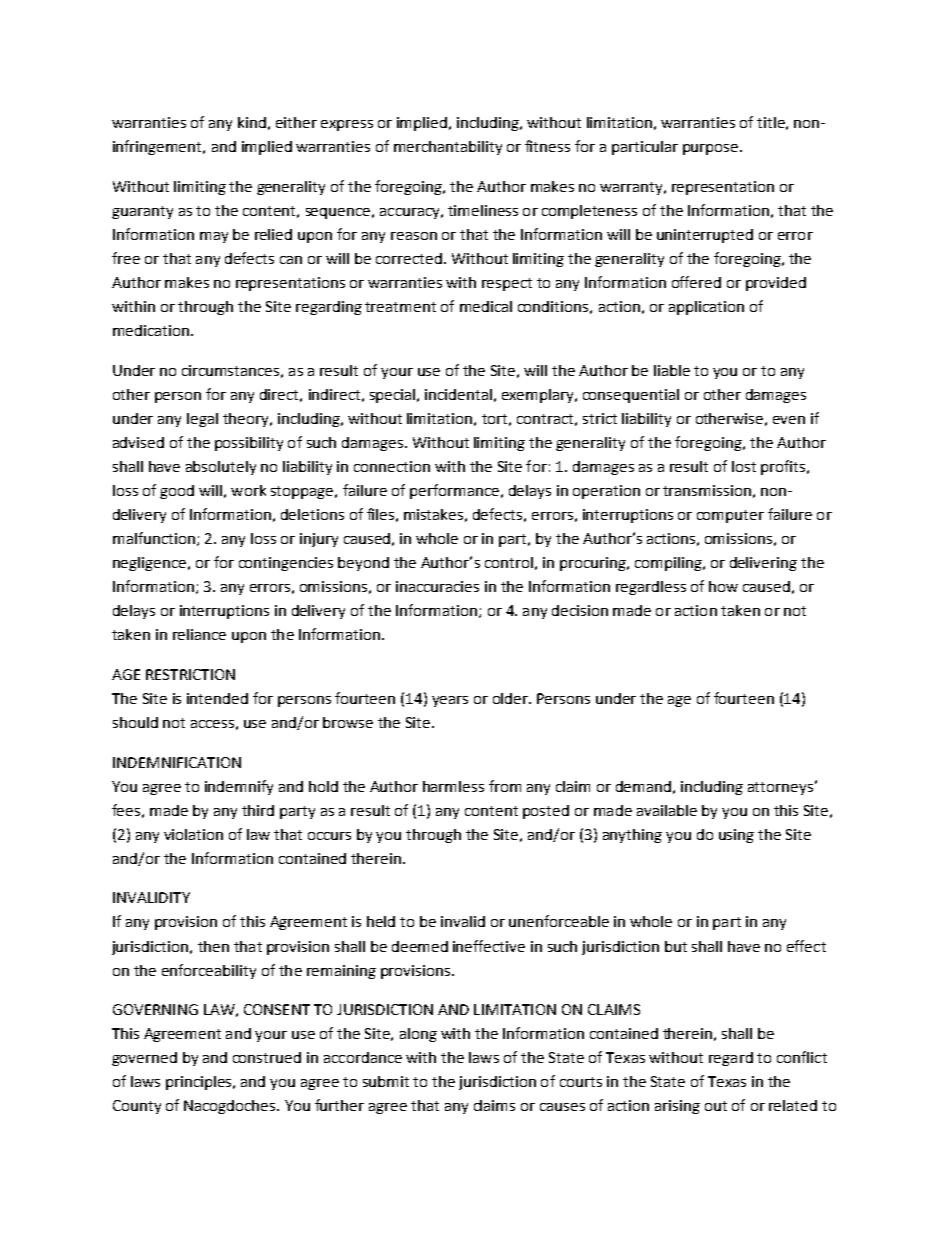 The height and width of the screenshot is (1233, 952). I want to click on available, so click(667, 810).
